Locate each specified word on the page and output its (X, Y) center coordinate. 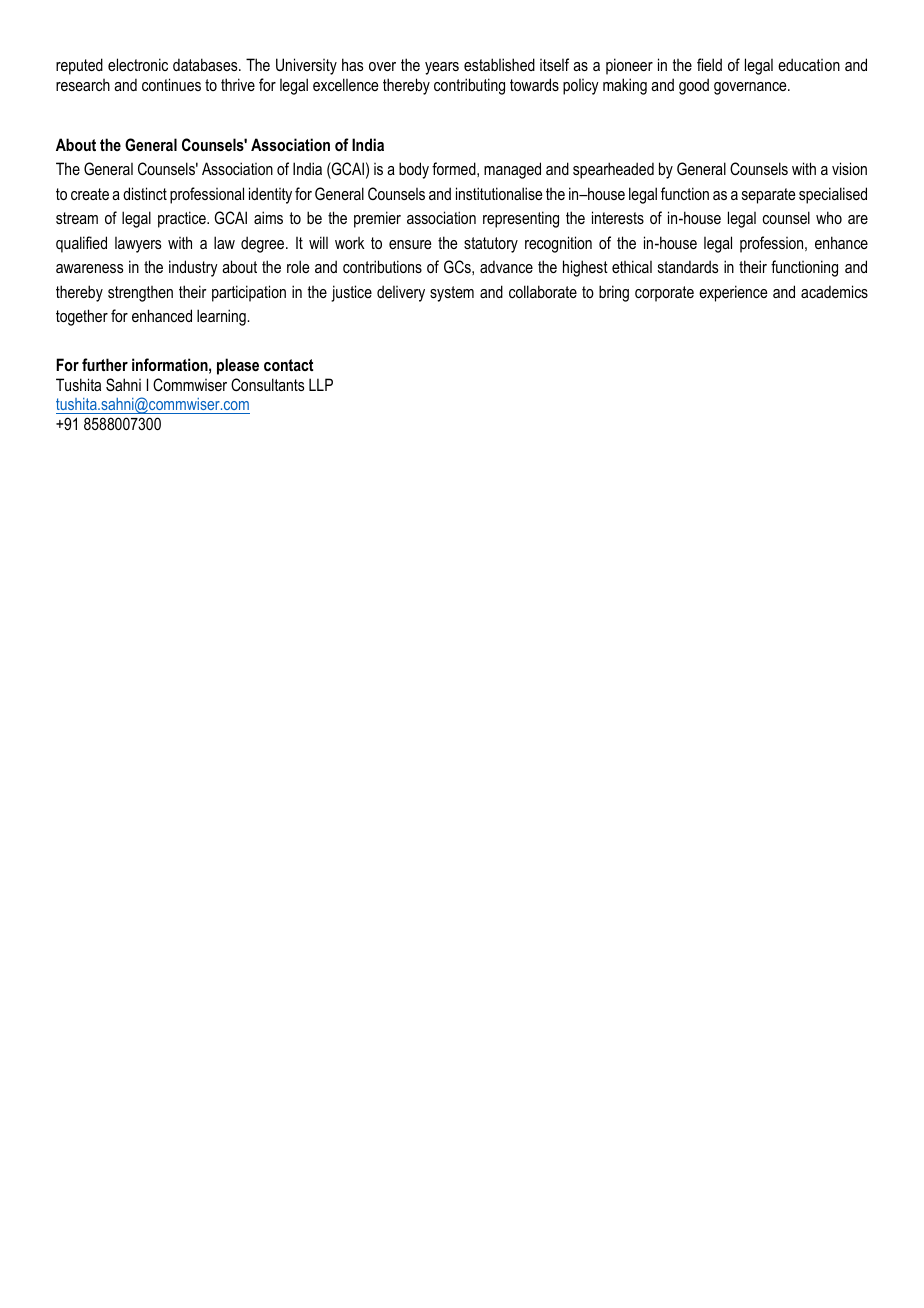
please (238, 366)
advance (506, 266)
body (414, 170)
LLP (321, 384)
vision (849, 168)
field (709, 64)
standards (688, 266)
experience (733, 293)
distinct (145, 193)
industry (193, 268)
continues (171, 84)
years (442, 68)
